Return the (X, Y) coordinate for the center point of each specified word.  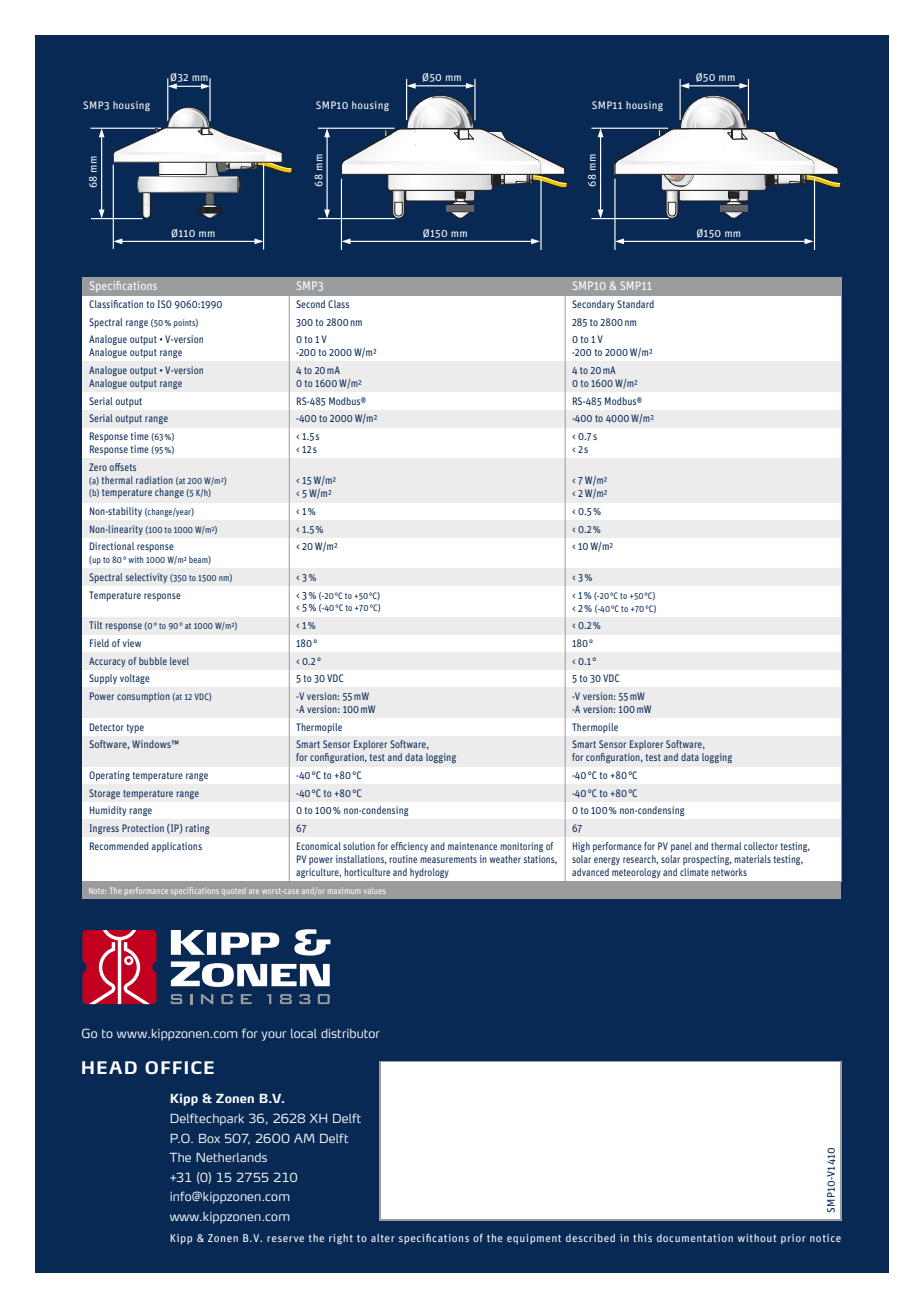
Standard (635, 304)
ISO (164, 304)
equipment (534, 1239)
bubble (153, 661)
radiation (154, 480)
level (179, 661)
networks (729, 872)
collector (761, 846)
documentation (695, 1238)
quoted (233, 892)
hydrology (429, 873)
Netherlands (231, 1157)
